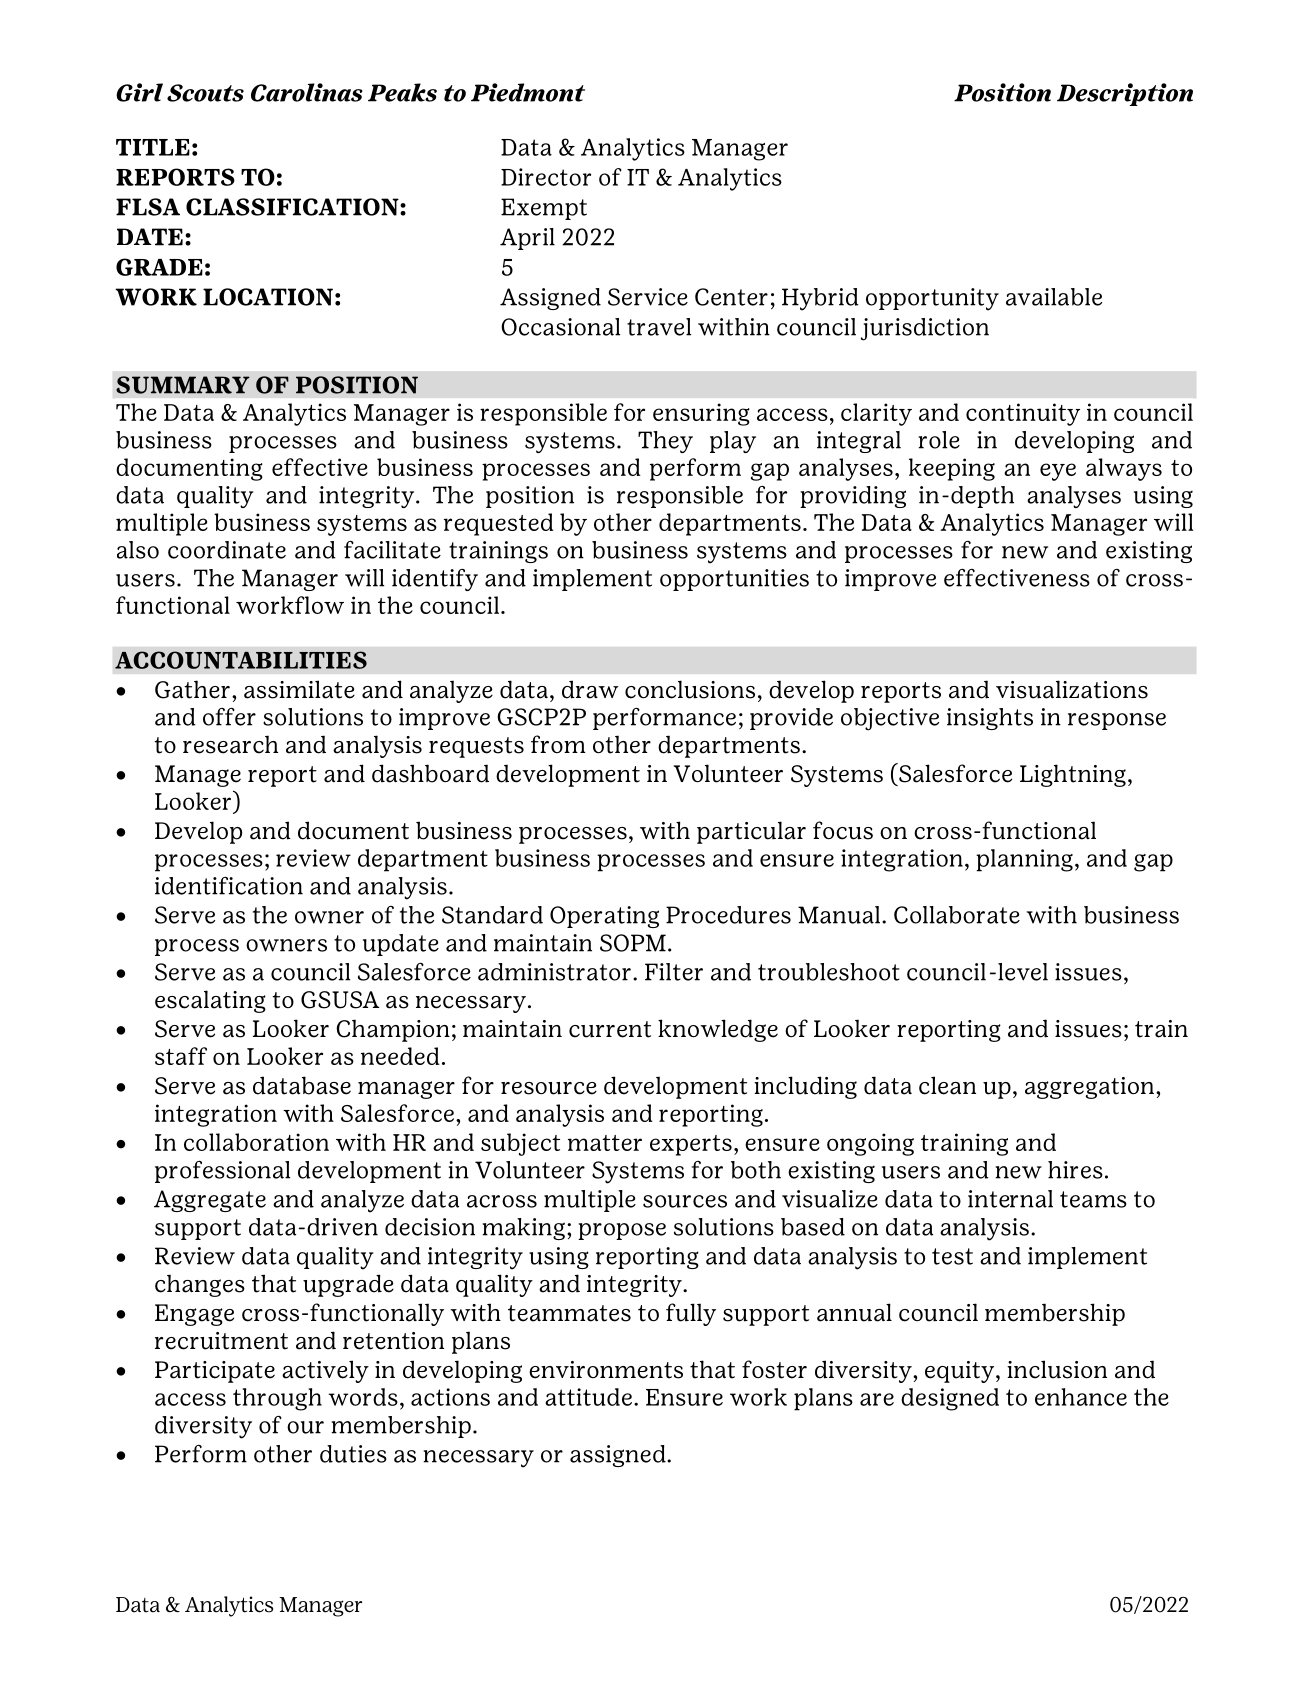 This document has width=1309, height=1694. Describe the element at coordinates (604, 917) in the document. I see `Operating` at that location.
